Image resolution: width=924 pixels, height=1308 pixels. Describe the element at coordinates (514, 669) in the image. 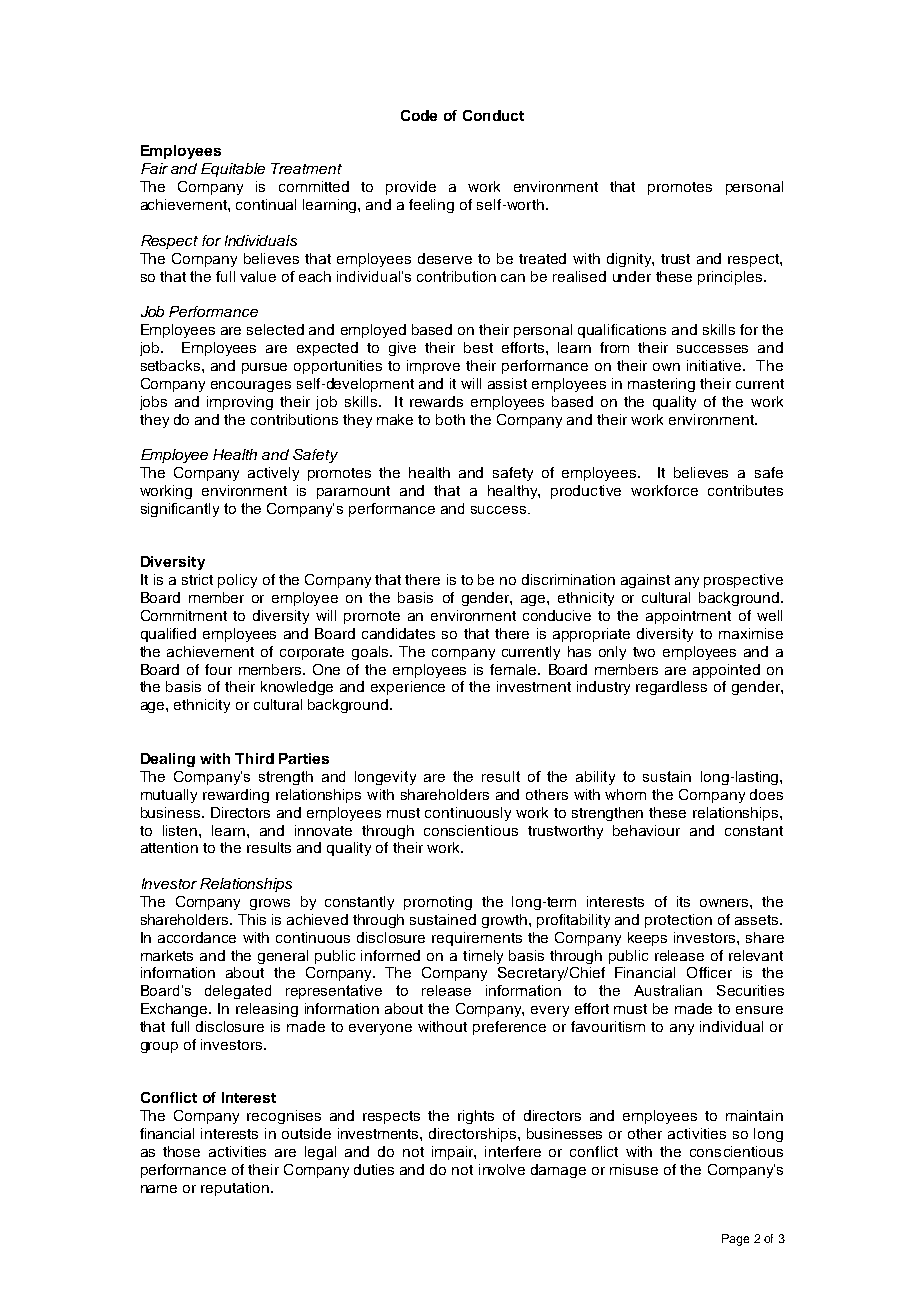

I see `female` at that location.
